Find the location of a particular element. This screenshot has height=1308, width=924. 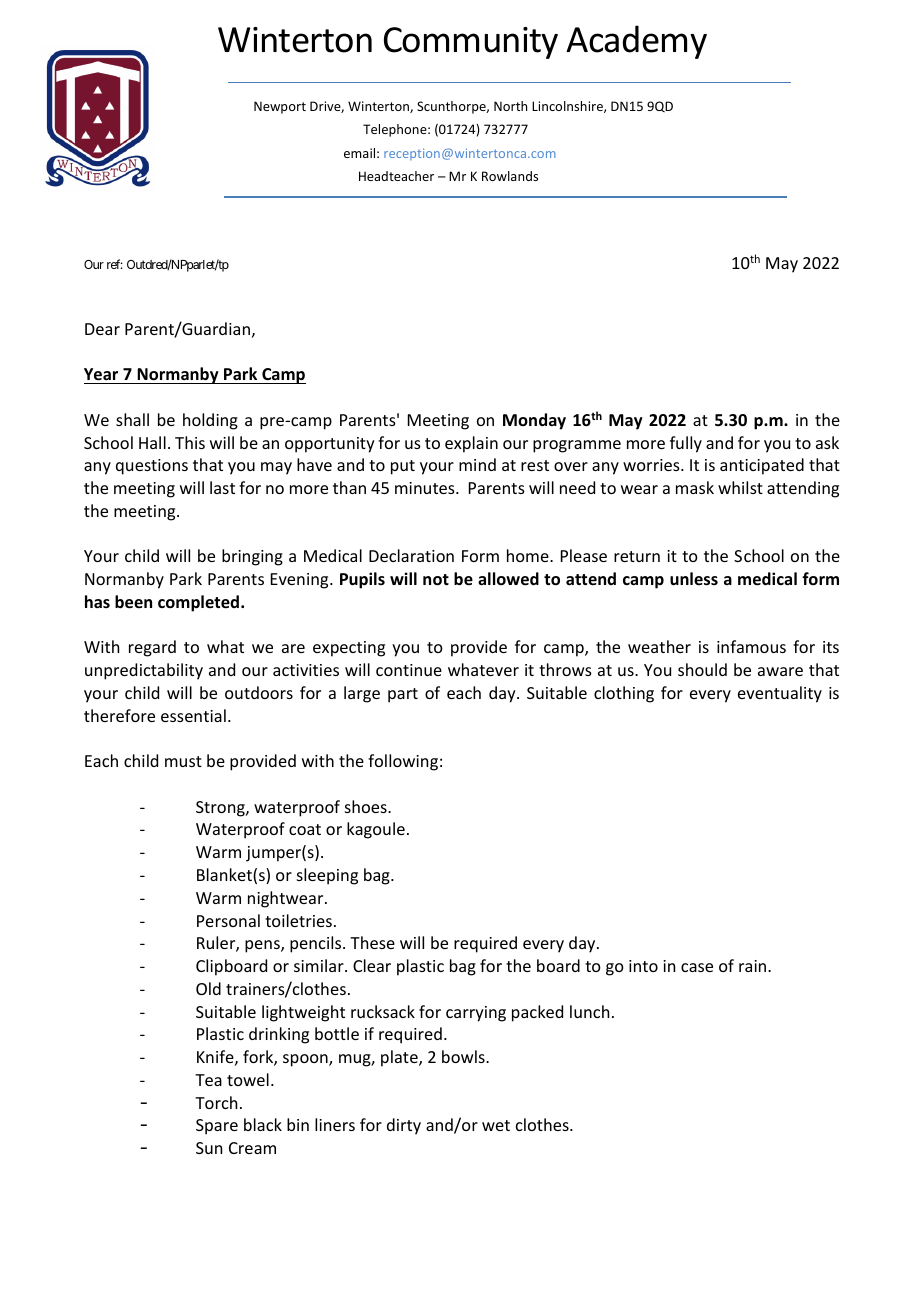

Monday is located at coordinates (534, 421).
